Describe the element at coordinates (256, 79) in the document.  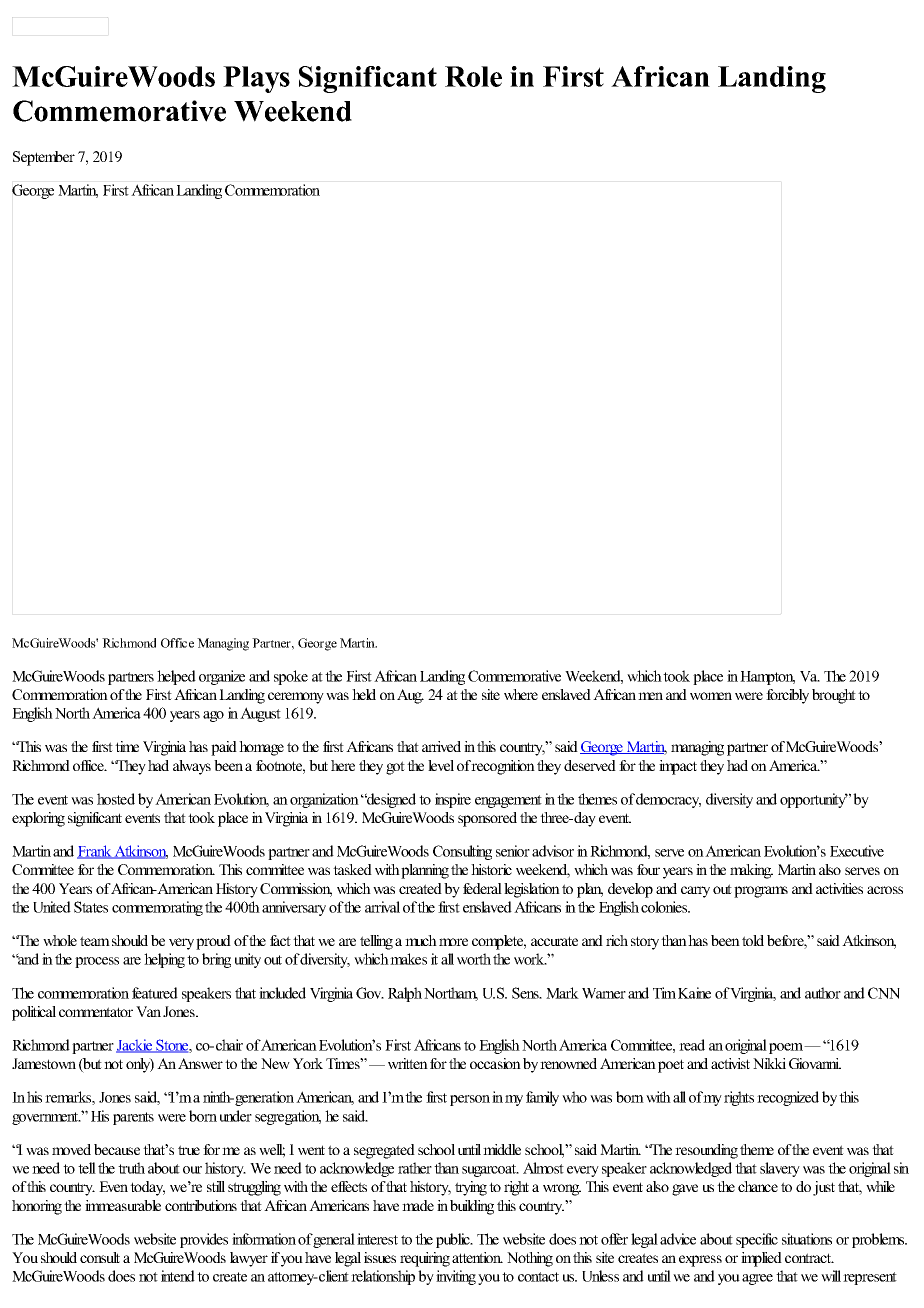
I see `Plays` at that location.
